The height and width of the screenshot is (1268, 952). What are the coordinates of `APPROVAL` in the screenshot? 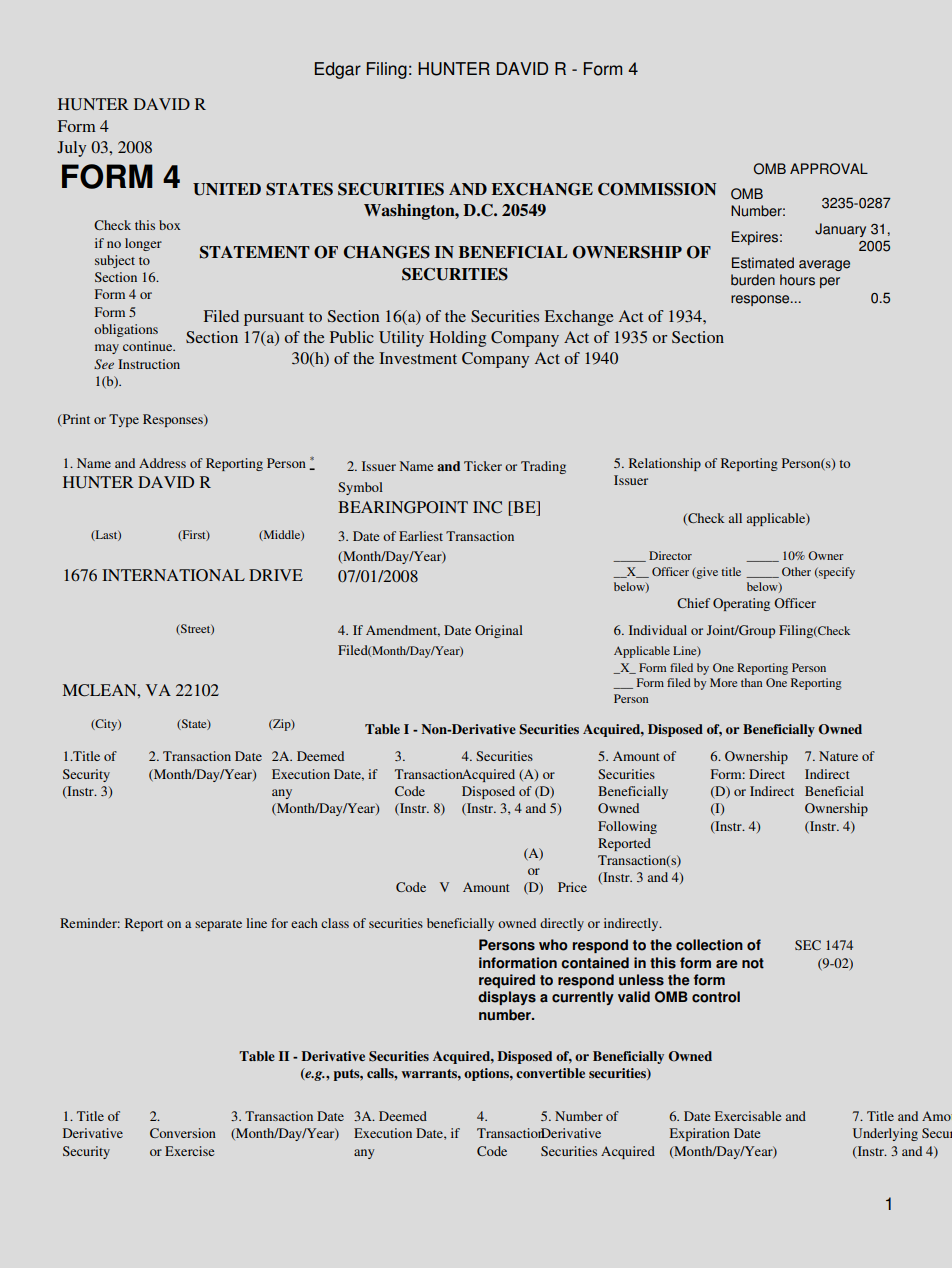 It's located at (829, 169).
